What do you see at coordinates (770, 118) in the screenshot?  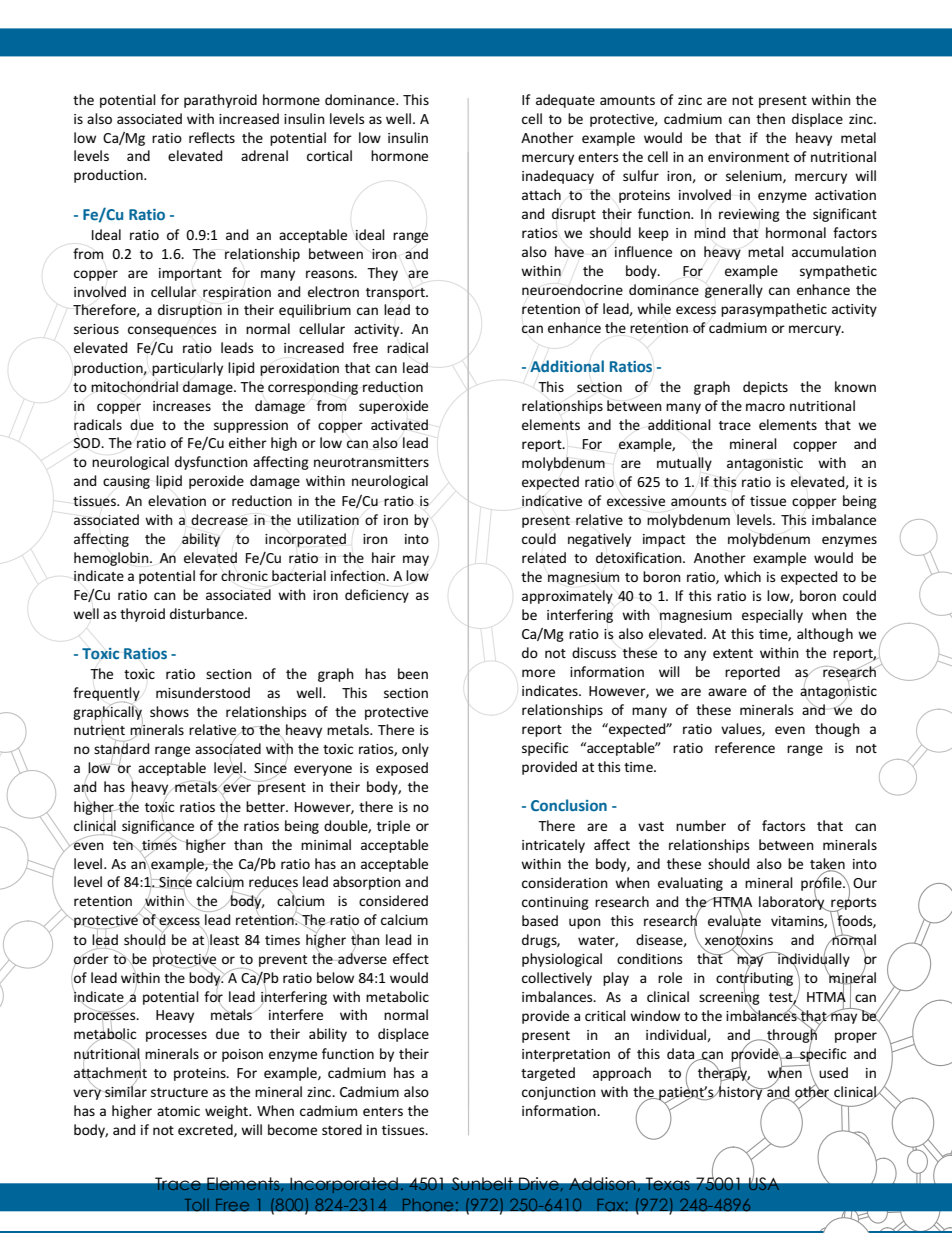 I see `then` at bounding box center [770, 118].
